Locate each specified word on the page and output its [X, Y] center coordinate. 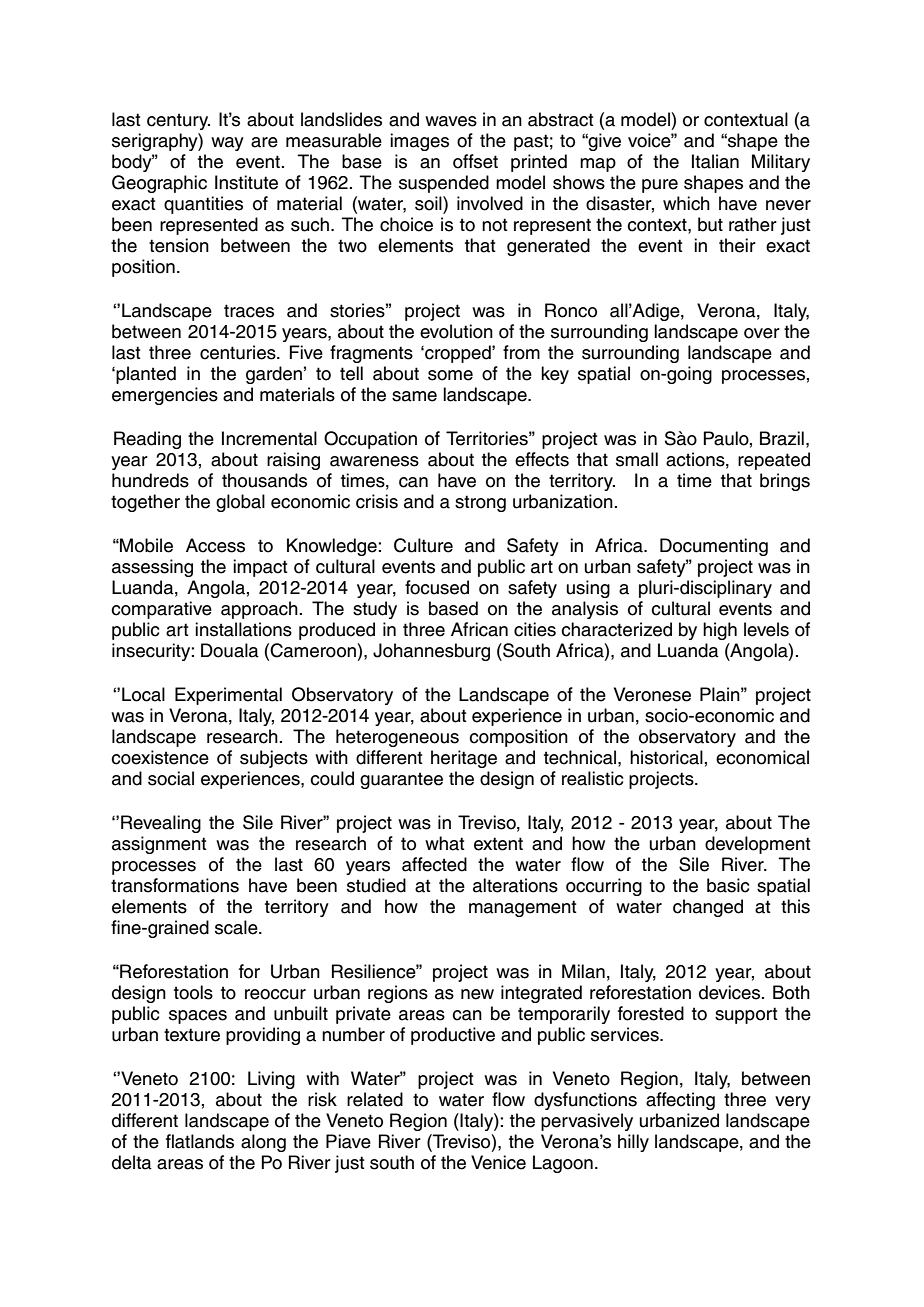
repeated [774, 461]
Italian [715, 161]
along [263, 1143]
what [445, 843]
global [240, 503]
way [227, 144]
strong [480, 503]
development [758, 845]
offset [475, 161]
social [171, 778]
